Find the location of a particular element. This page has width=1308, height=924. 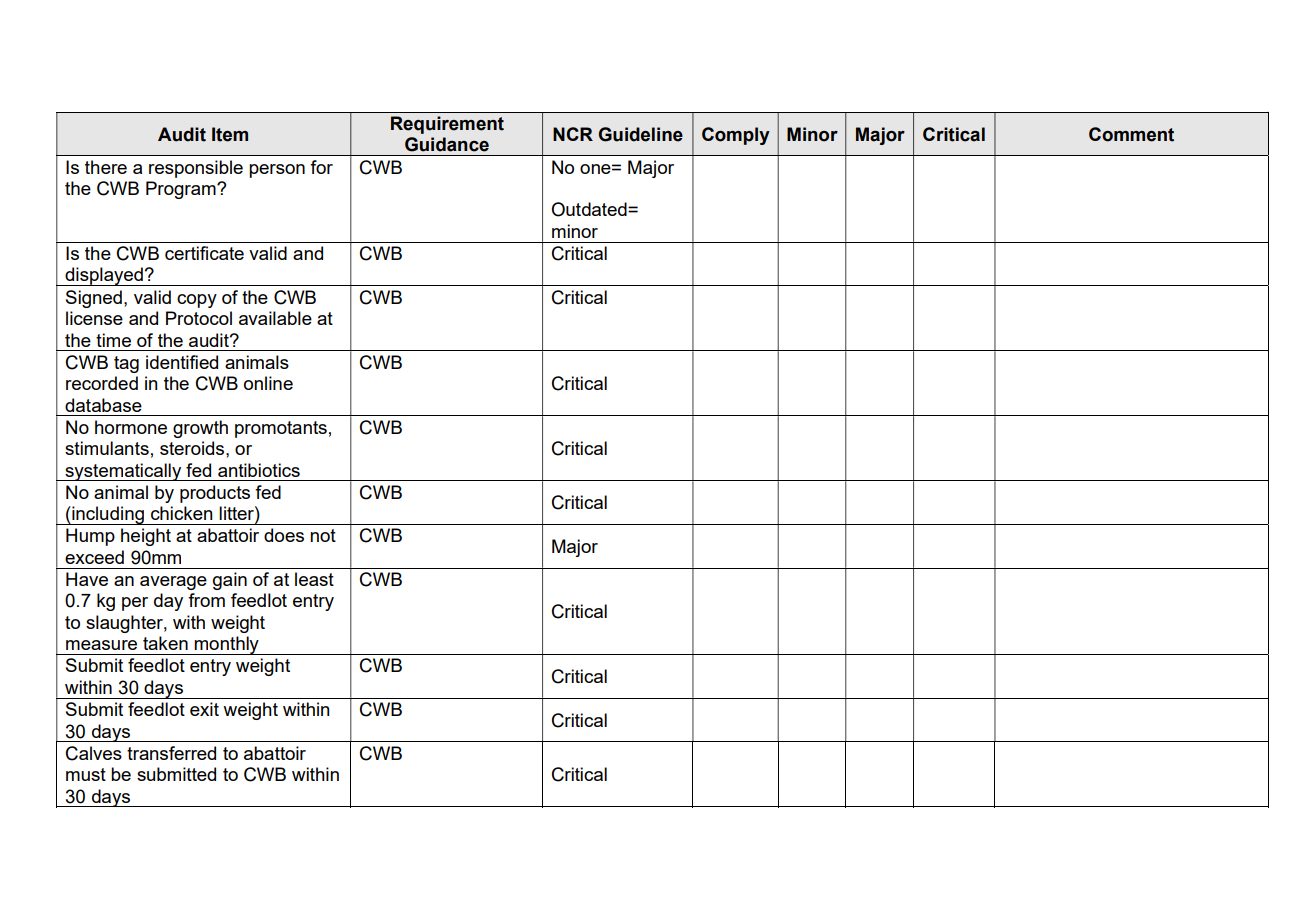

antibiotics is located at coordinates (259, 470).
